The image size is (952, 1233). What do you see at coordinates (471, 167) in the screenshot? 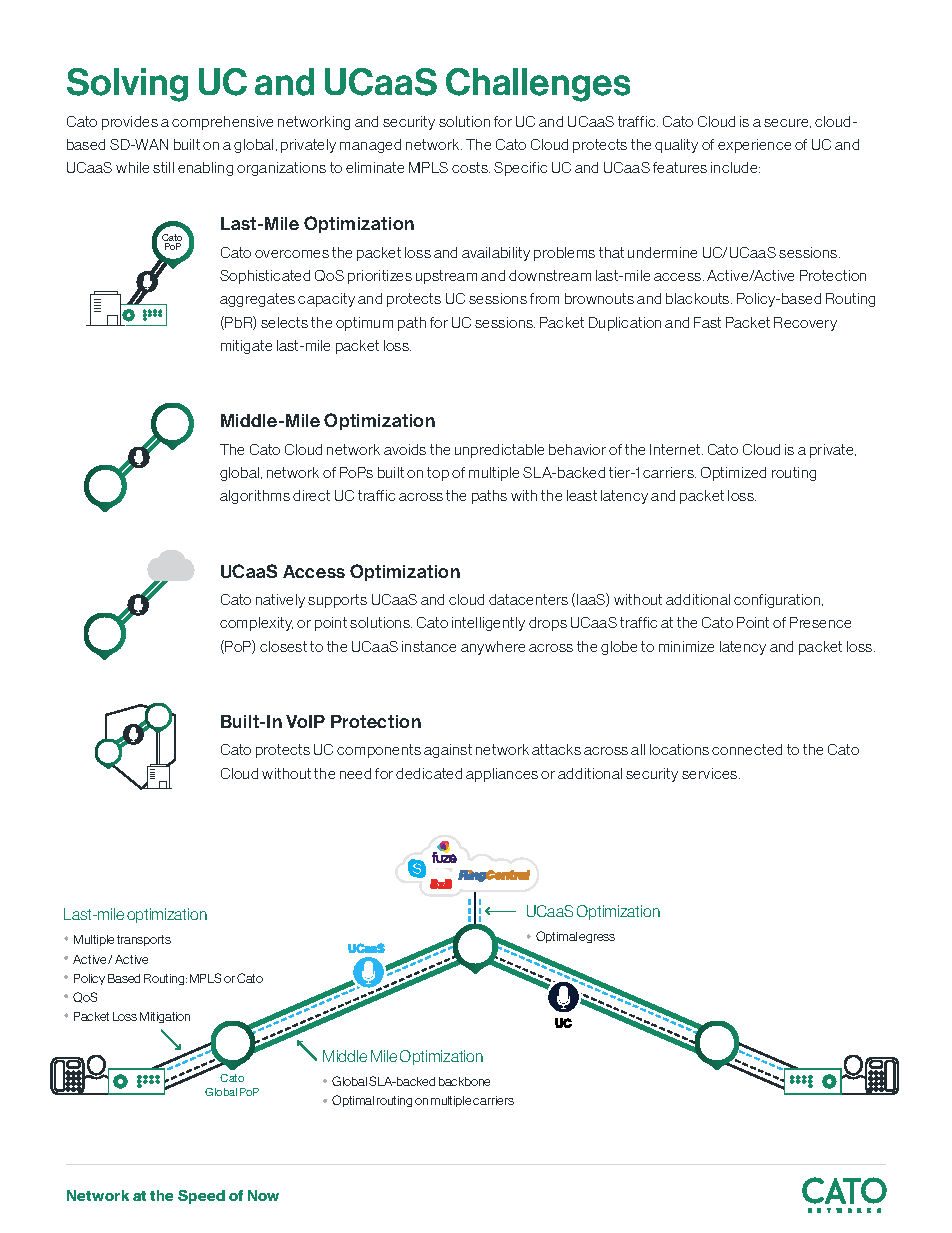
I see `costs` at bounding box center [471, 167].
